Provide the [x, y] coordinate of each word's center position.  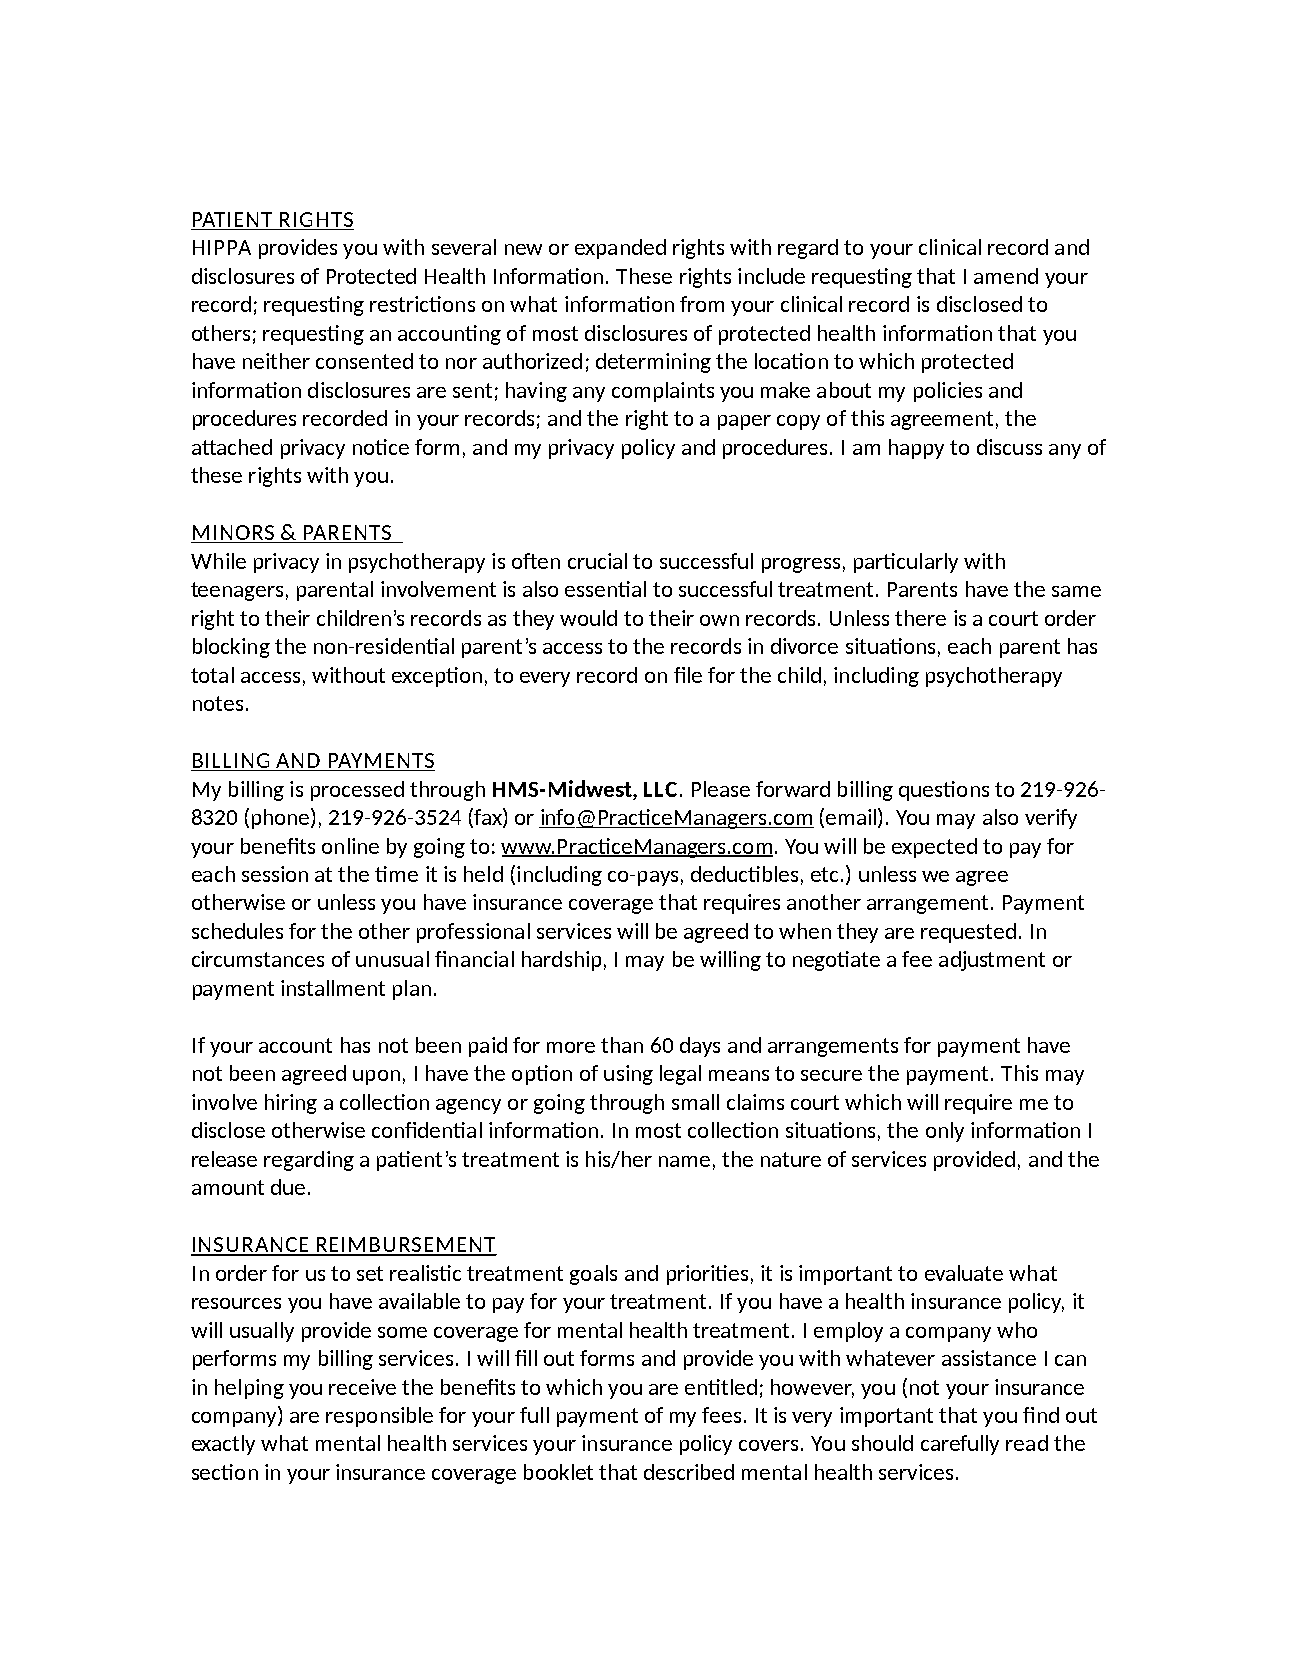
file [688, 675]
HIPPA [222, 247]
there [920, 618]
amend [1006, 276]
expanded [620, 249]
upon [376, 1077]
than [622, 1045]
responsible [379, 1417]
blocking [231, 648]
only [945, 1132]
